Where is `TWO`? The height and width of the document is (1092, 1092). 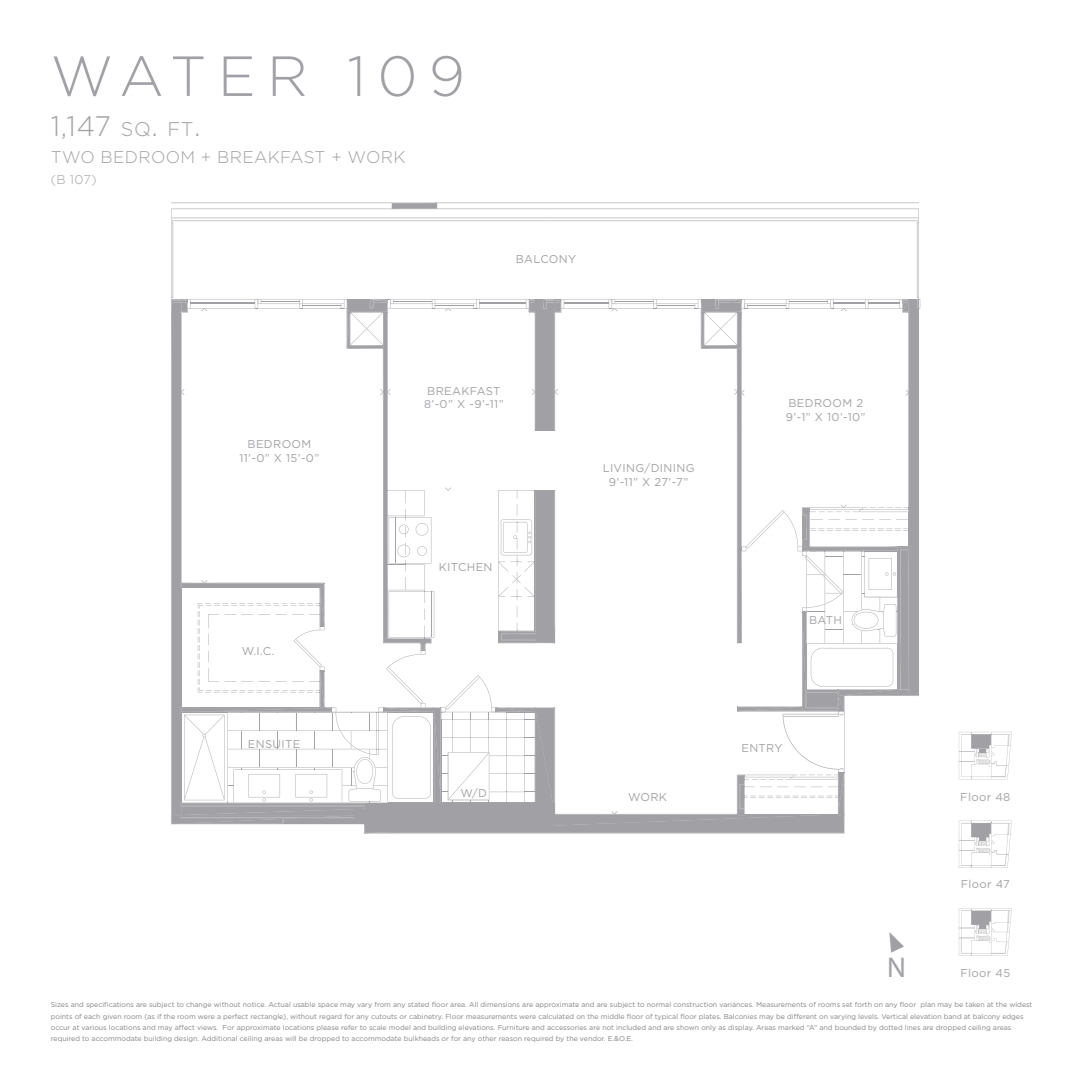
TWO is located at coordinates (72, 157).
